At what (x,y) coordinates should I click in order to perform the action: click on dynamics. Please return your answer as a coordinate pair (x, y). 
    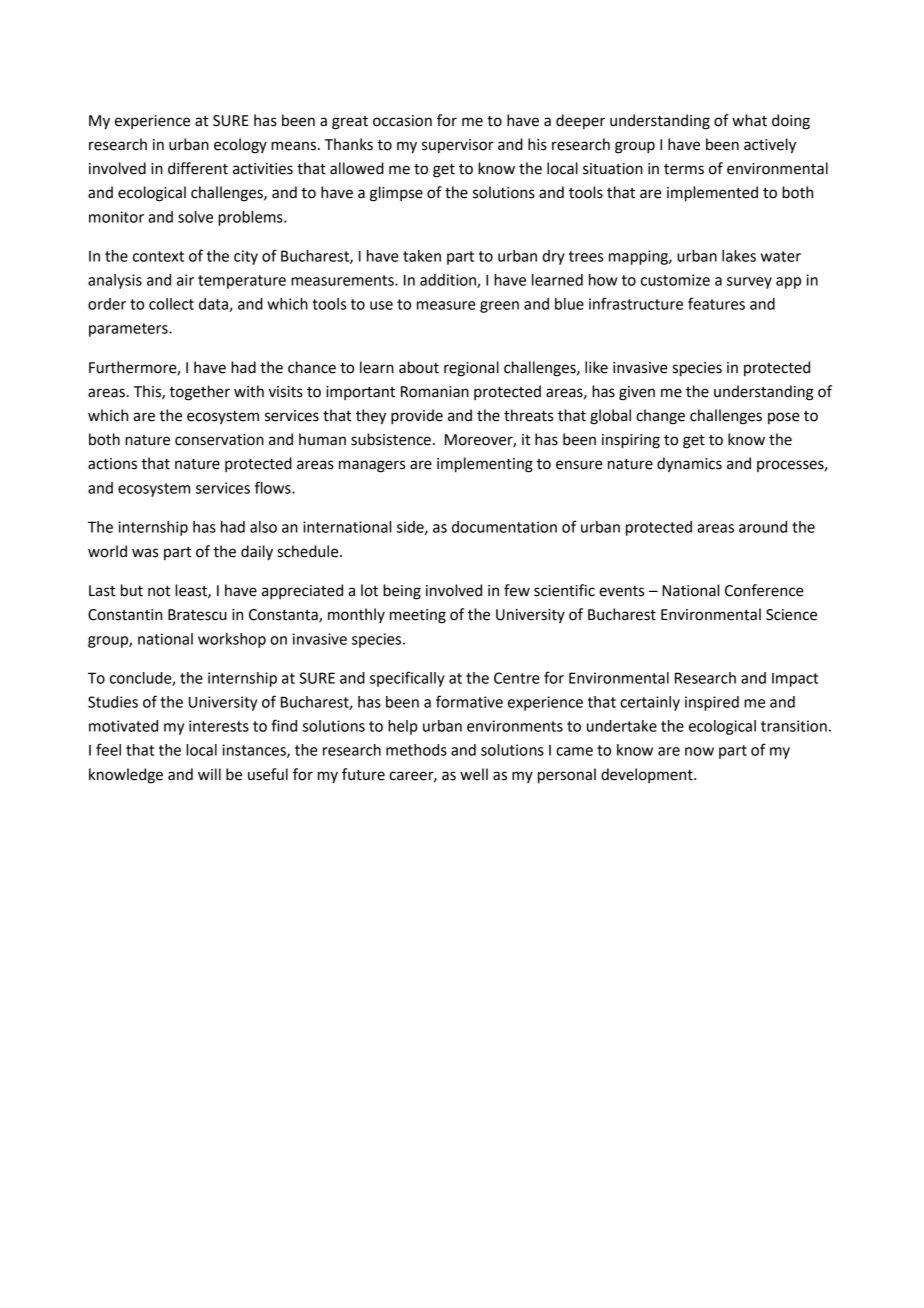
    Looking at the image, I should click on (689, 465).
